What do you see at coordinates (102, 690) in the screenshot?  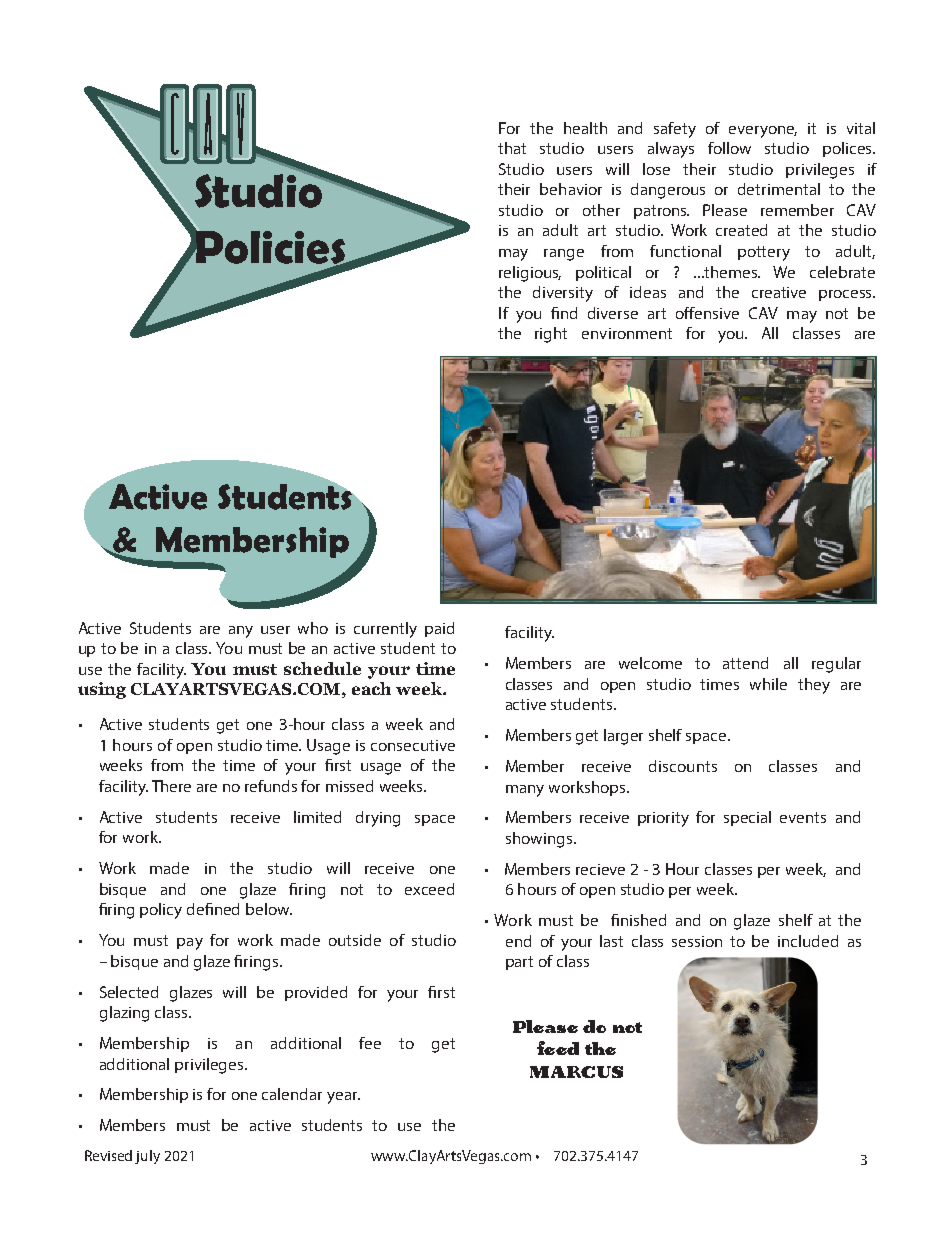 I see `using` at bounding box center [102, 690].
